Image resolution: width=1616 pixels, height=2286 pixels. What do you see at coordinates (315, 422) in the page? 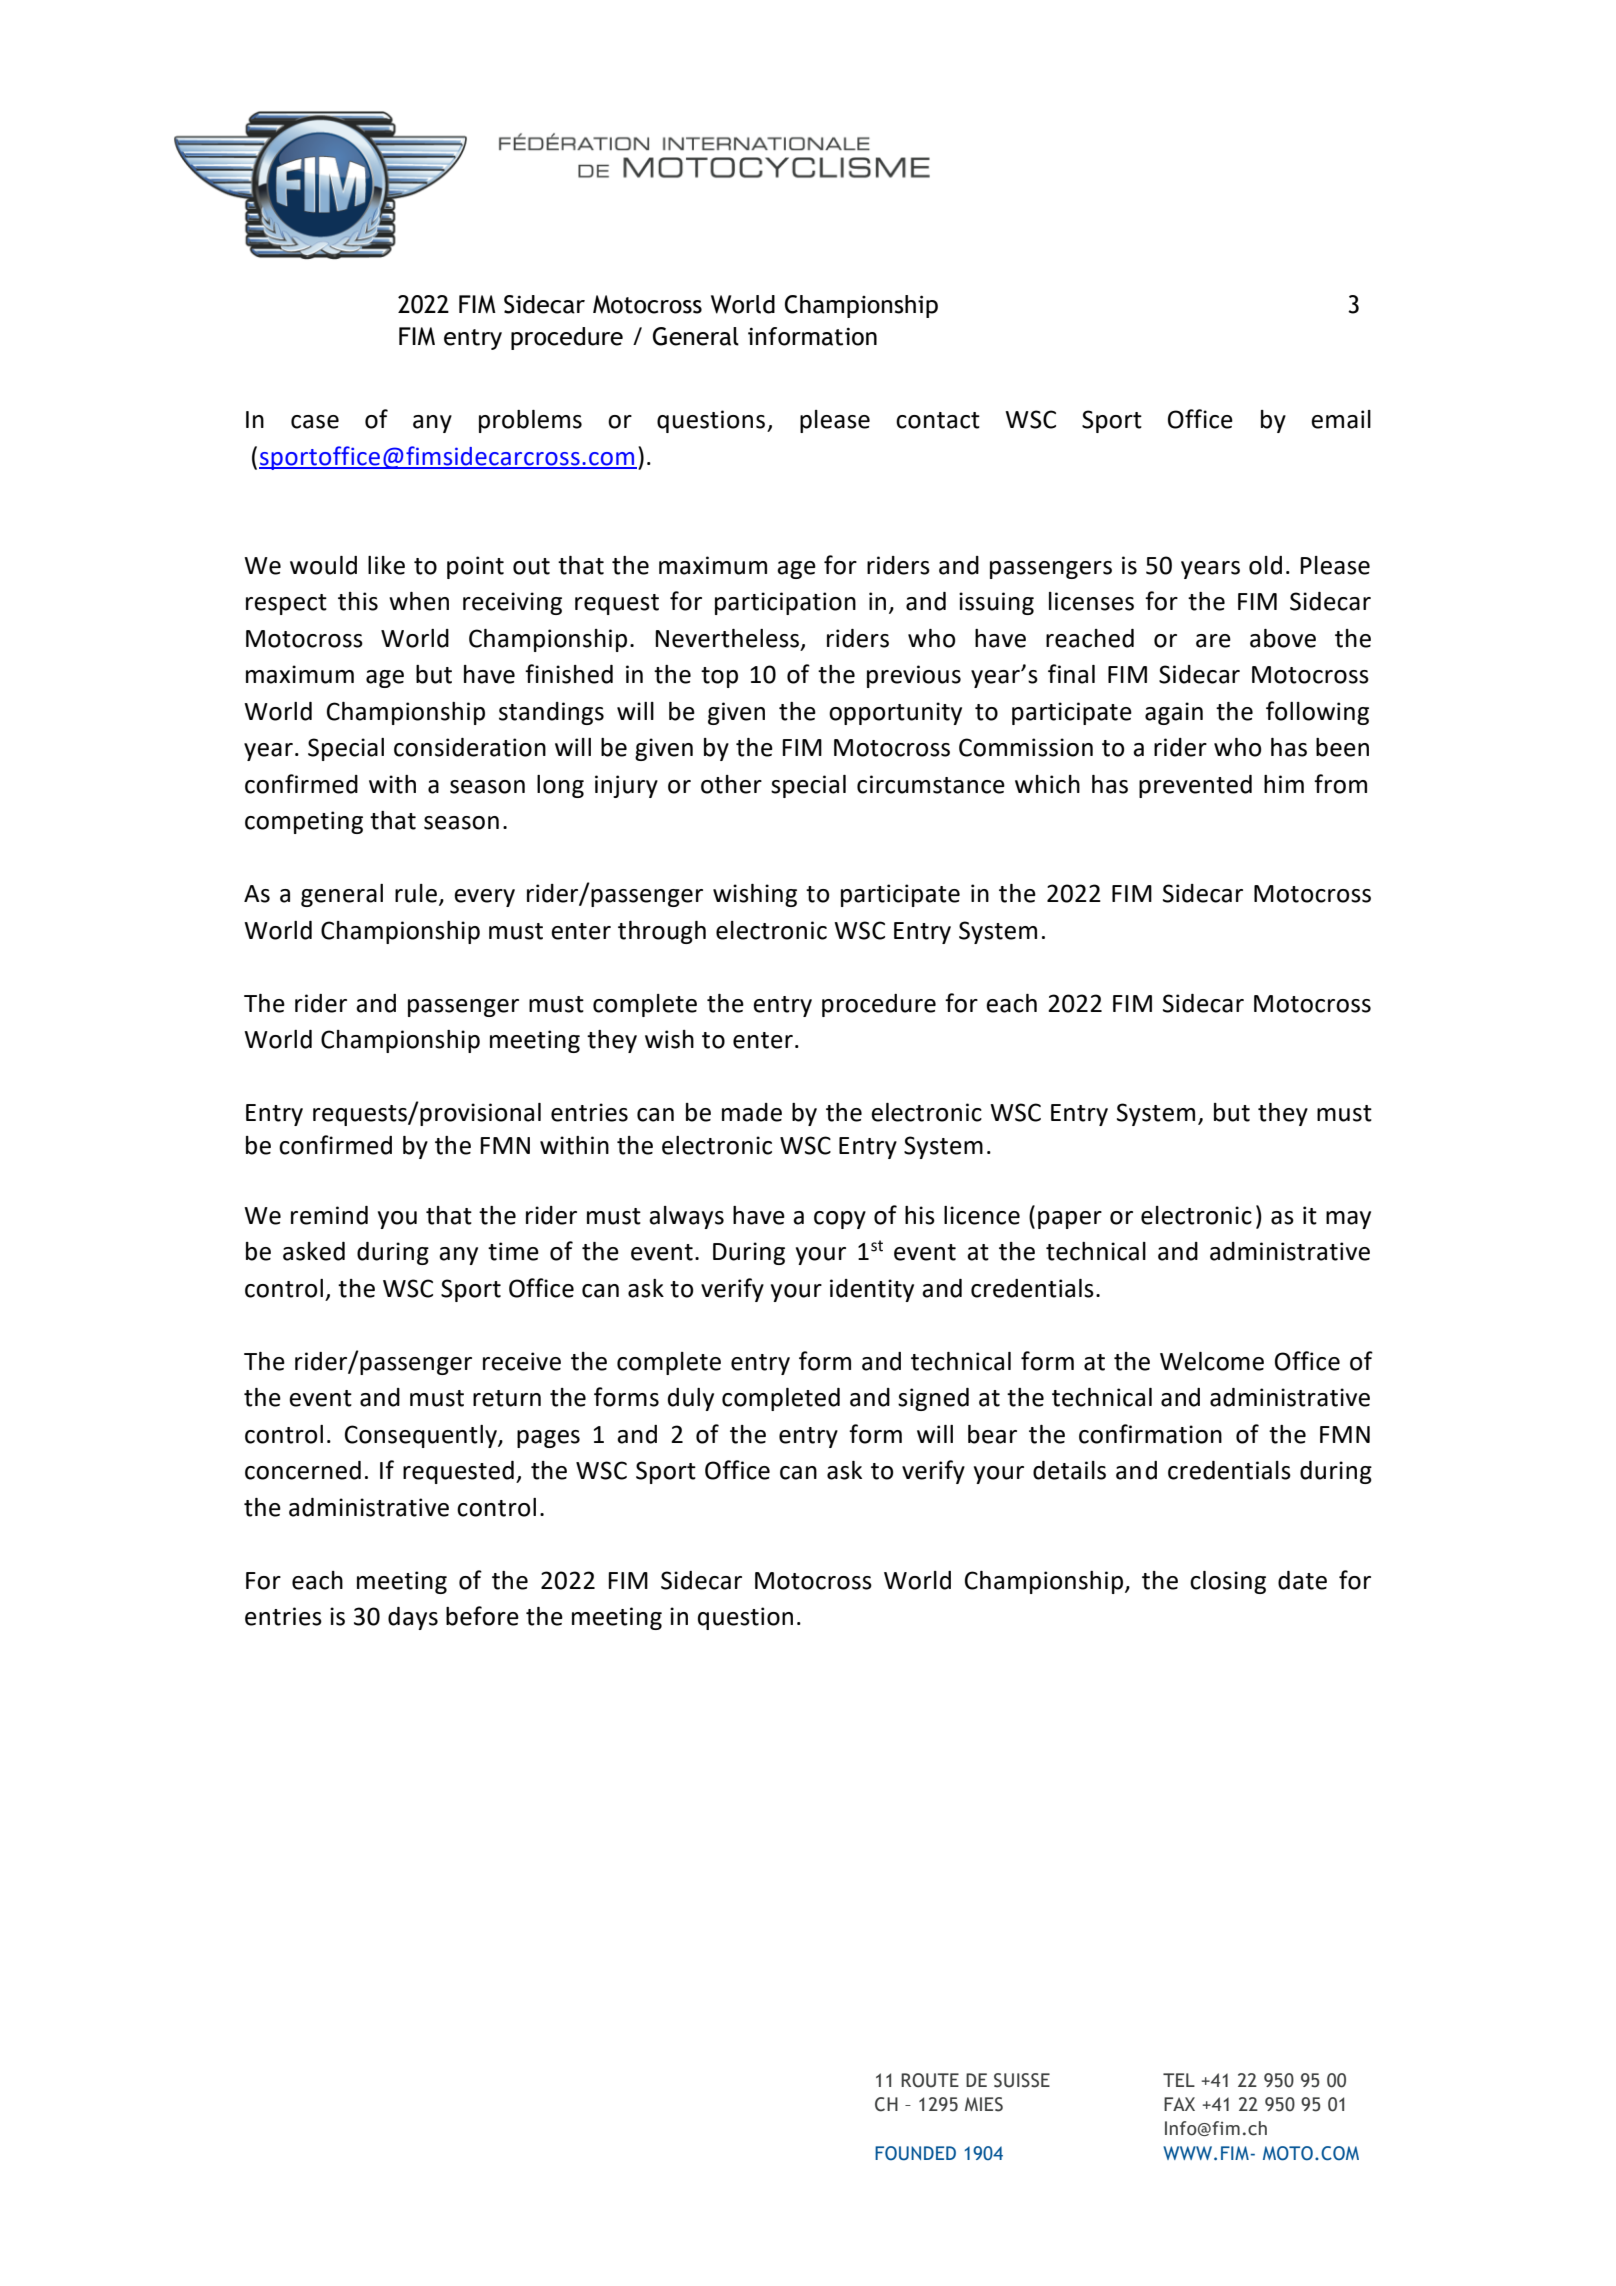
I see `case` at bounding box center [315, 422].
